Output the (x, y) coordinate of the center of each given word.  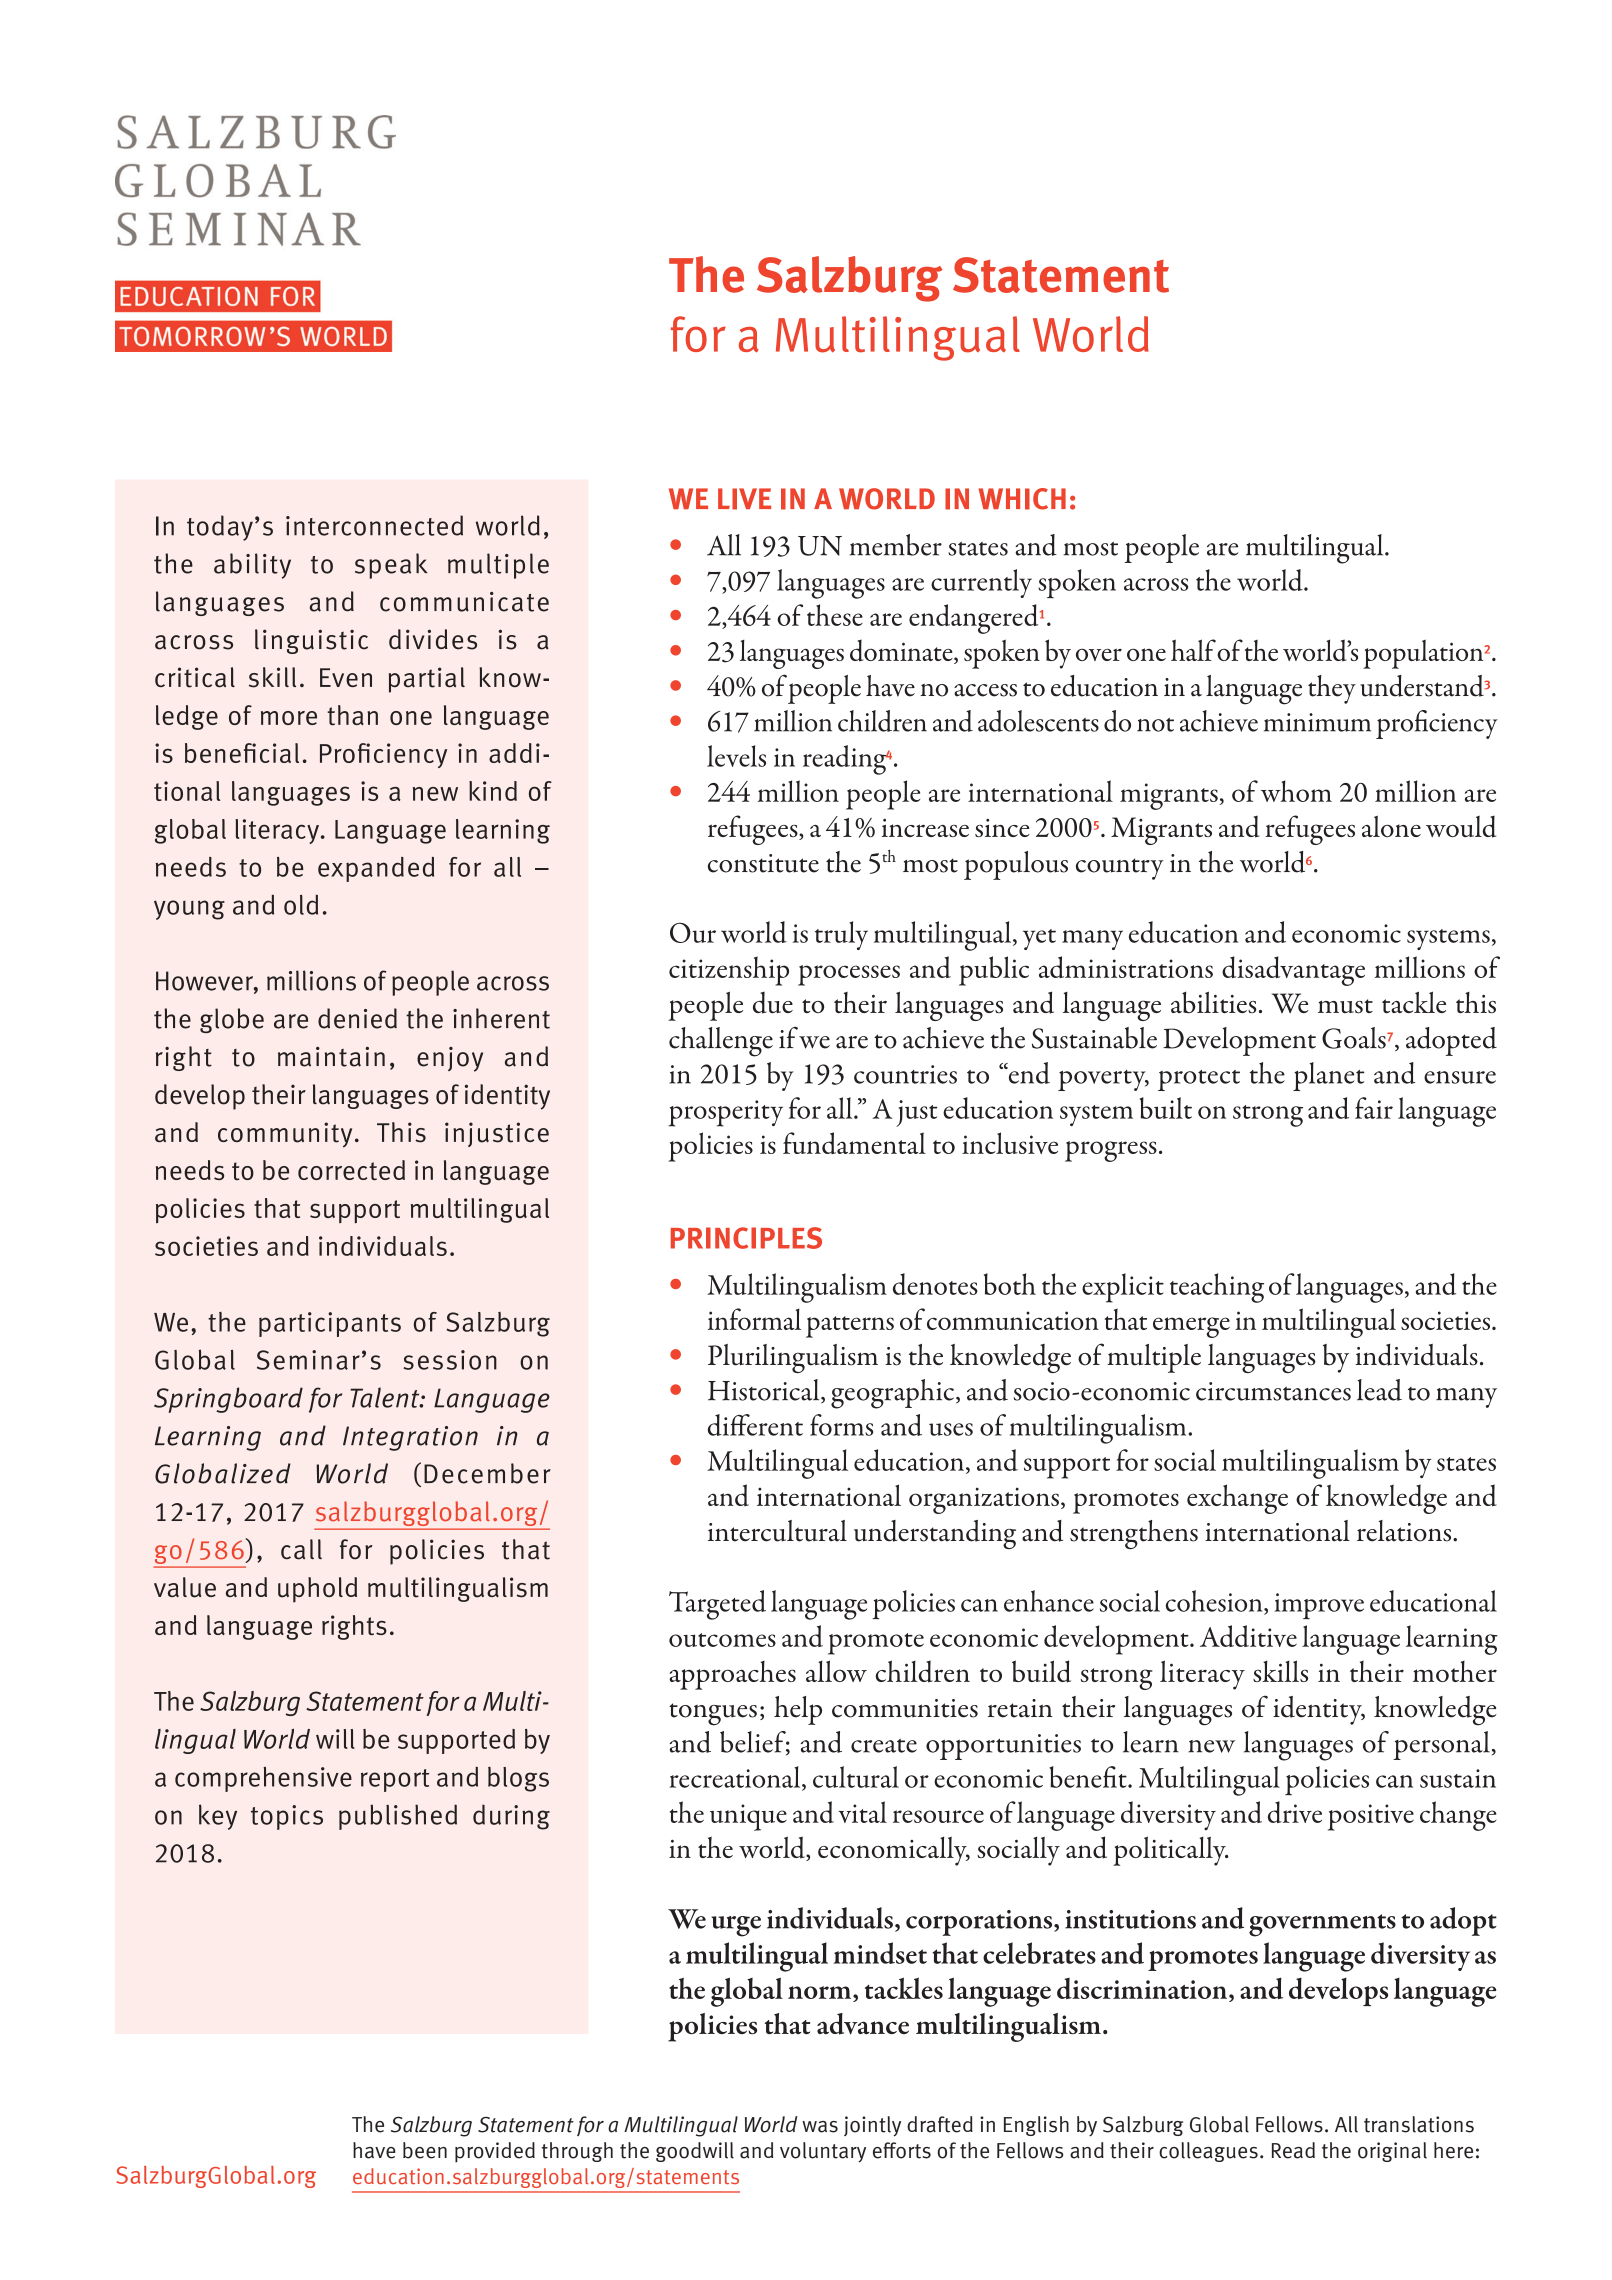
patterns (850, 1327)
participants (330, 1324)
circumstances (1273, 1391)
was (820, 2127)
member (896, 545)
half (1193, 650)
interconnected (374, 525)
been (425, 2150)
